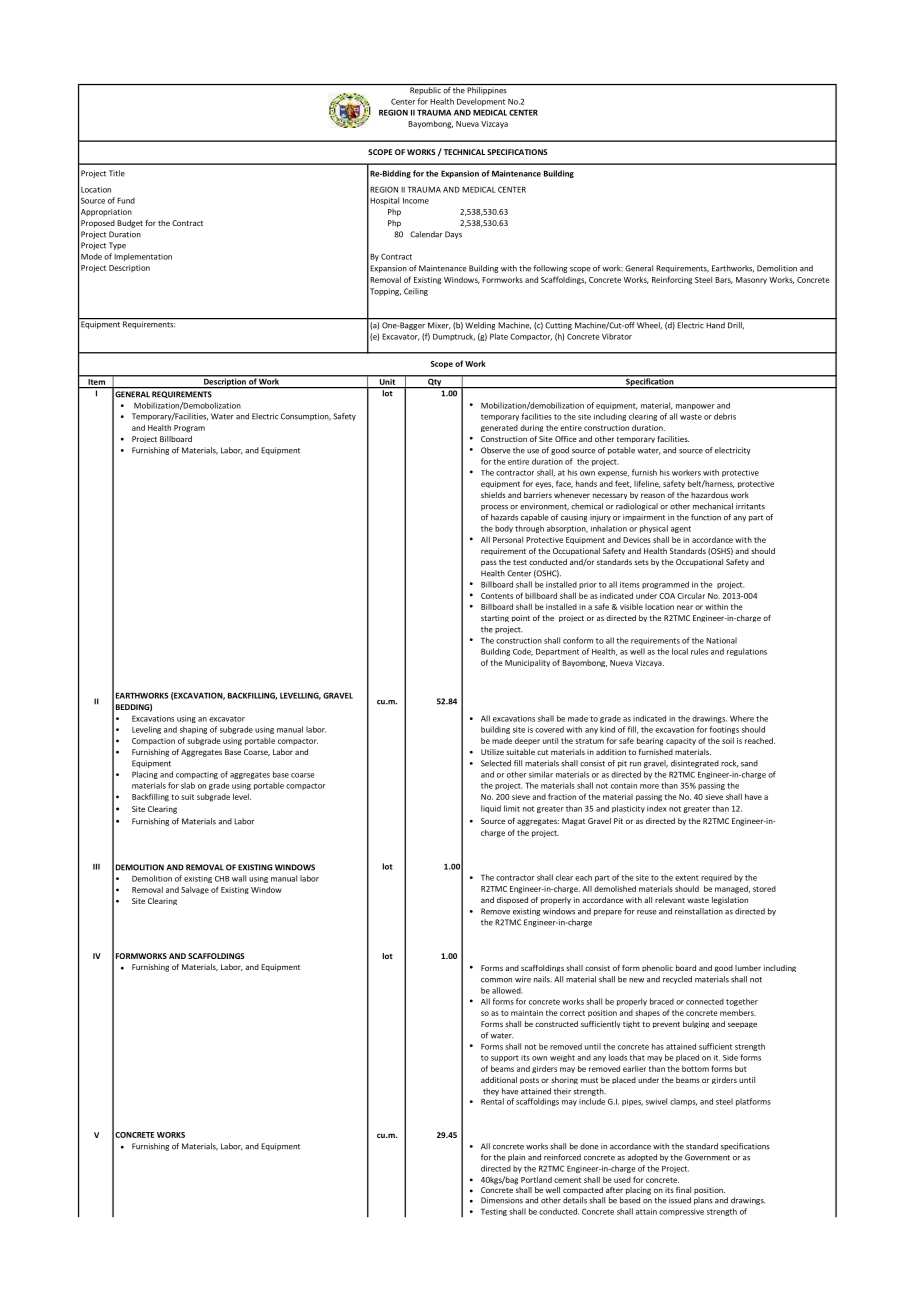 This screenshot has width=924, height=1308. Describe the element at coordinates (680, 651) in the screenshot. I see `local` at that location.
